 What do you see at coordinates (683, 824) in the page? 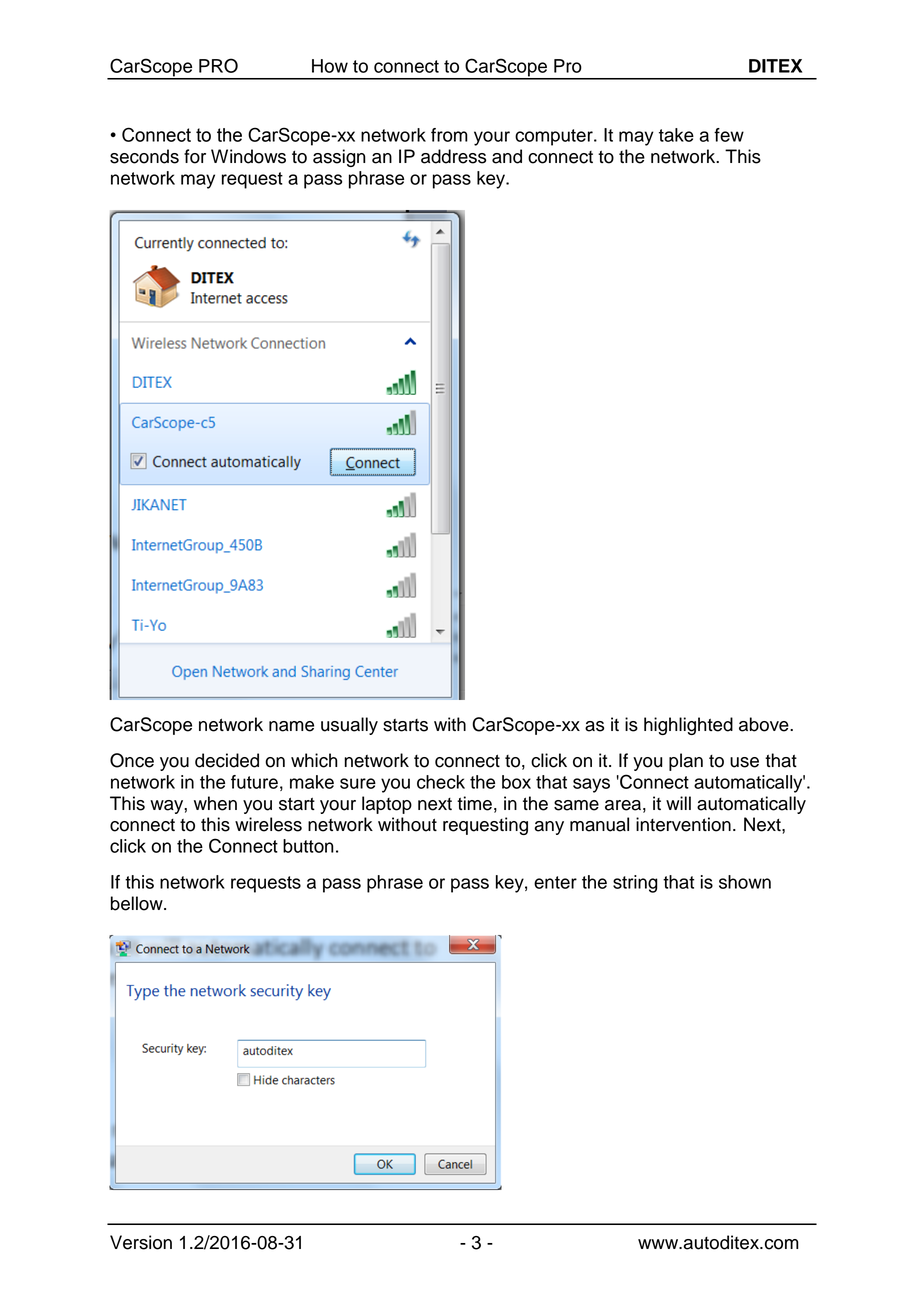
I see `intervention` at bounding box center [683, 824].
